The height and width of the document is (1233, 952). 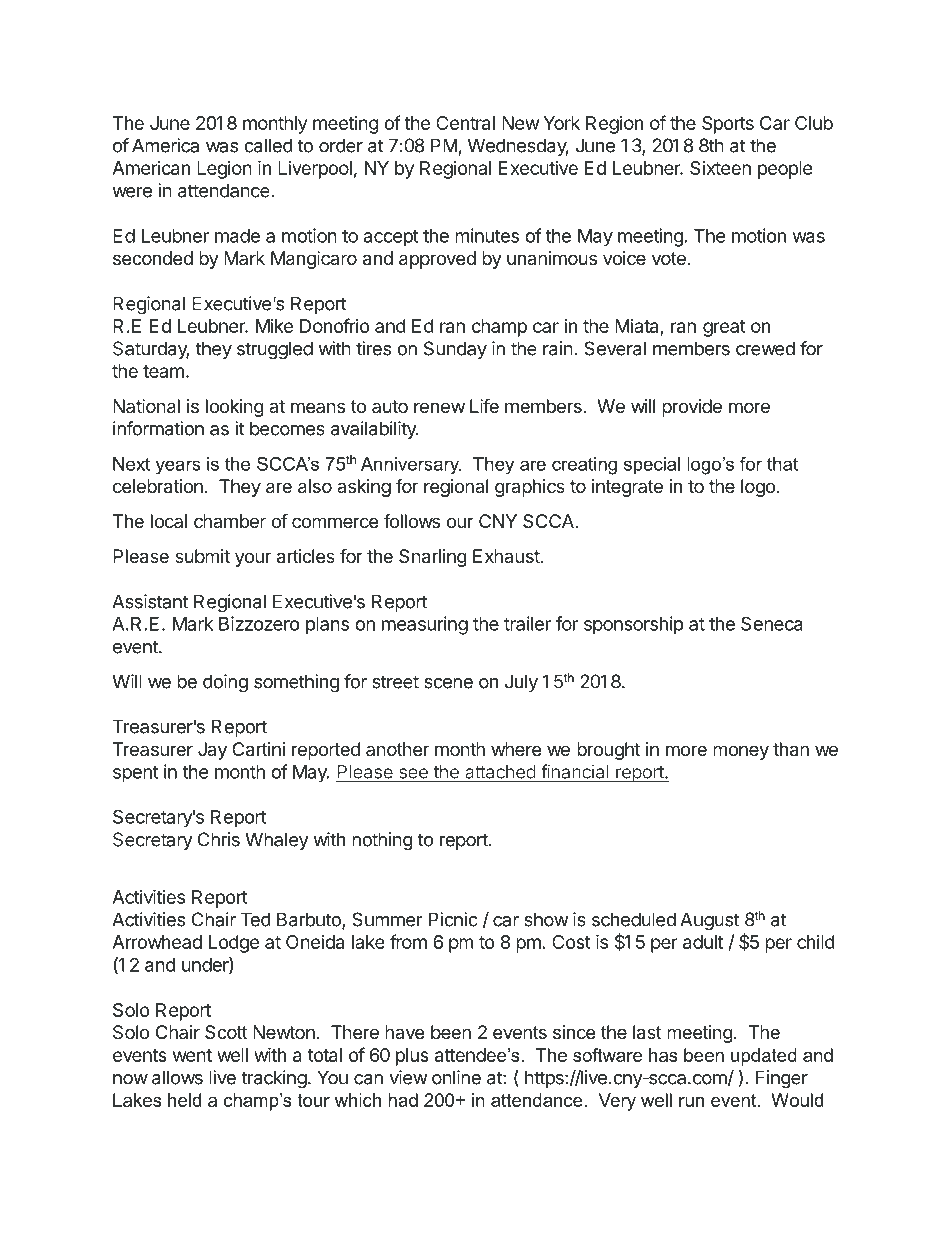 What do you see at coordinates (500, 773) in the document?
I see `attached` at bounding box center [500, 773].
